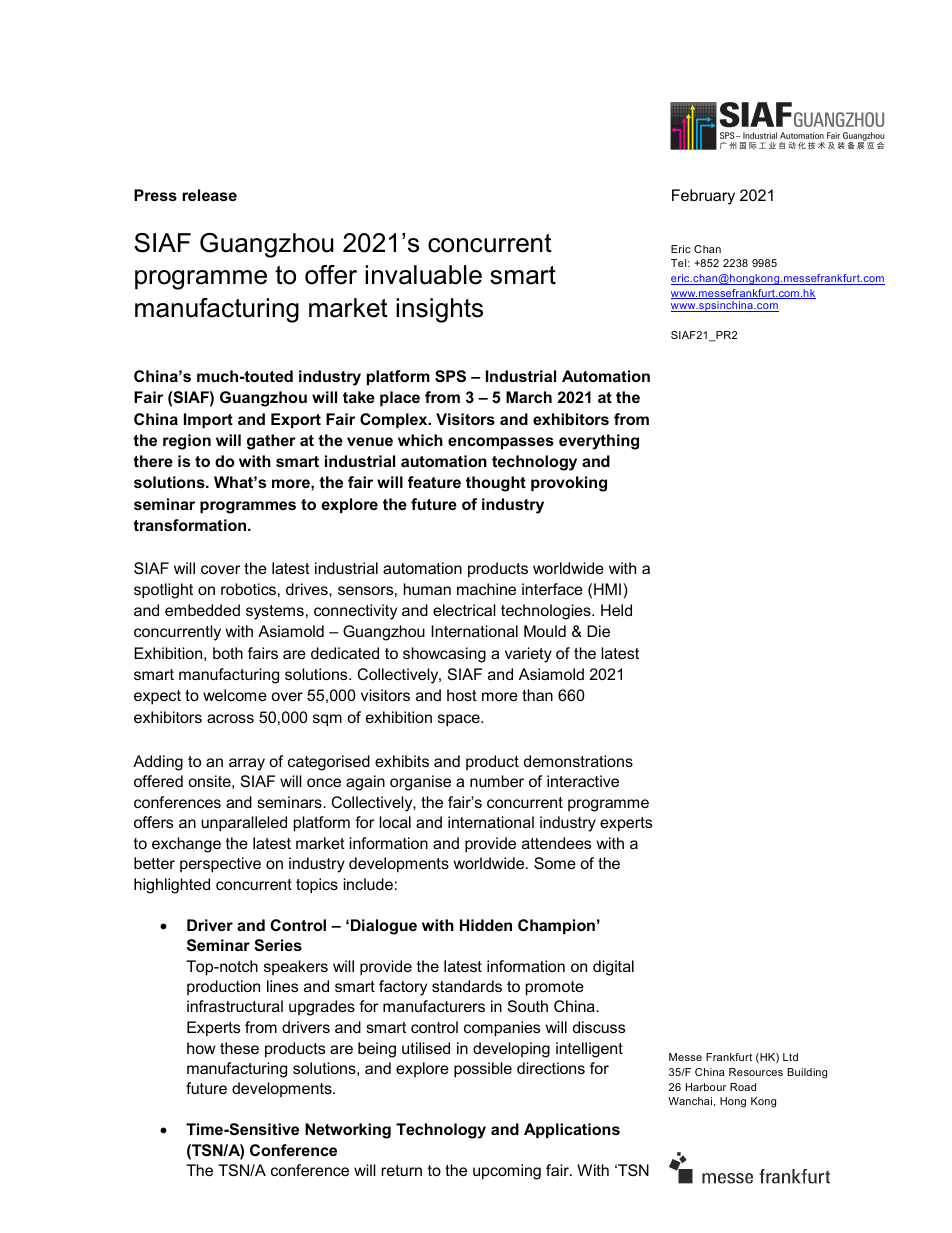 The image size is (952, 1233). I want to click on February, so click(703, 197).
